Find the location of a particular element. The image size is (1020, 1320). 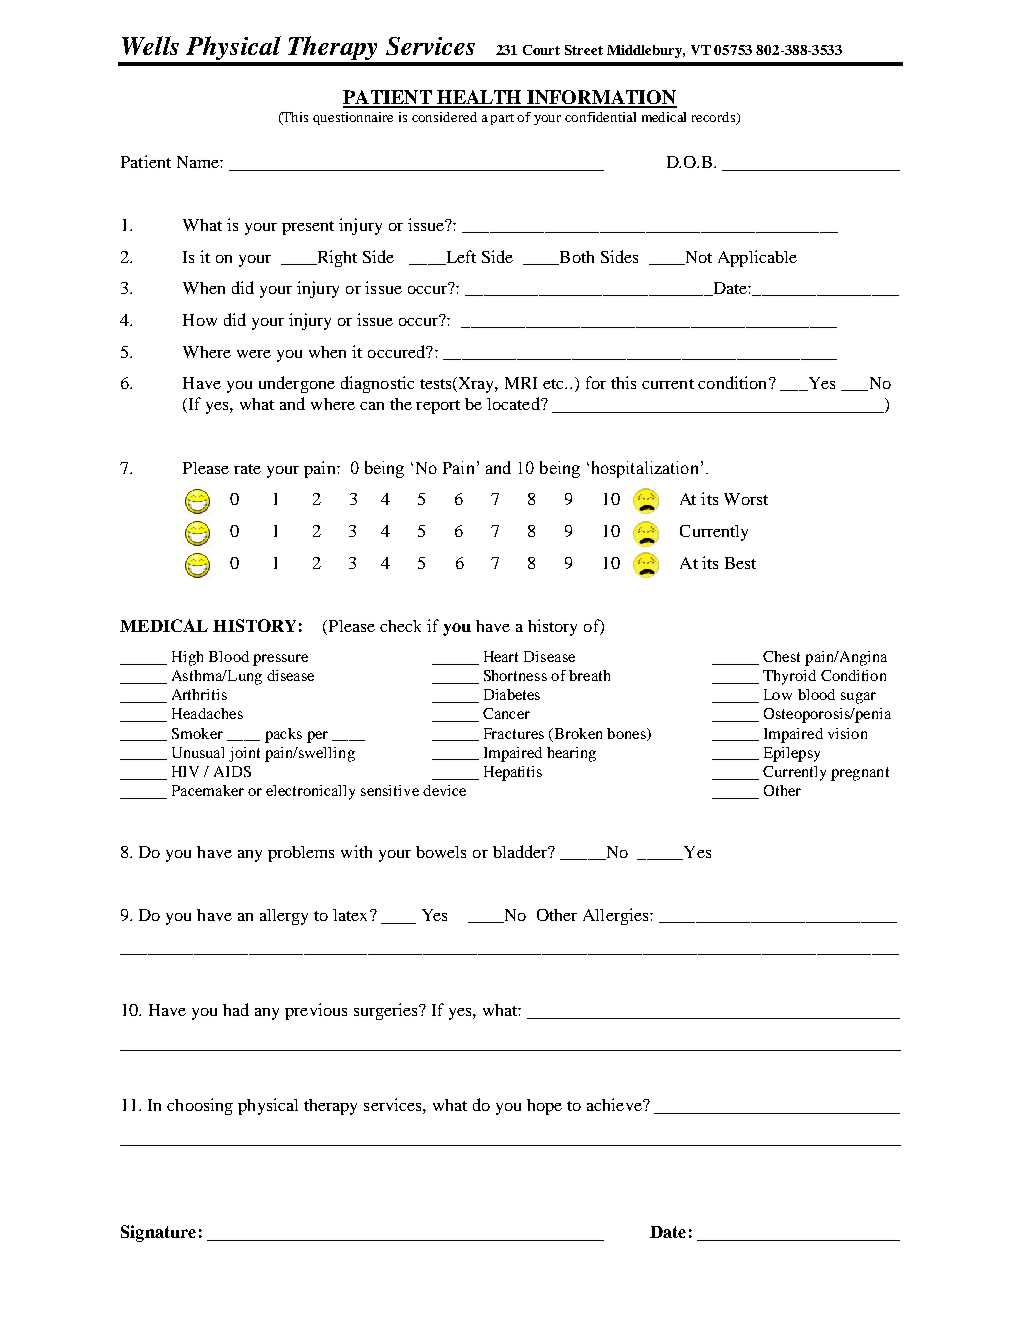

Heart is located at coordinates (501, 656).
